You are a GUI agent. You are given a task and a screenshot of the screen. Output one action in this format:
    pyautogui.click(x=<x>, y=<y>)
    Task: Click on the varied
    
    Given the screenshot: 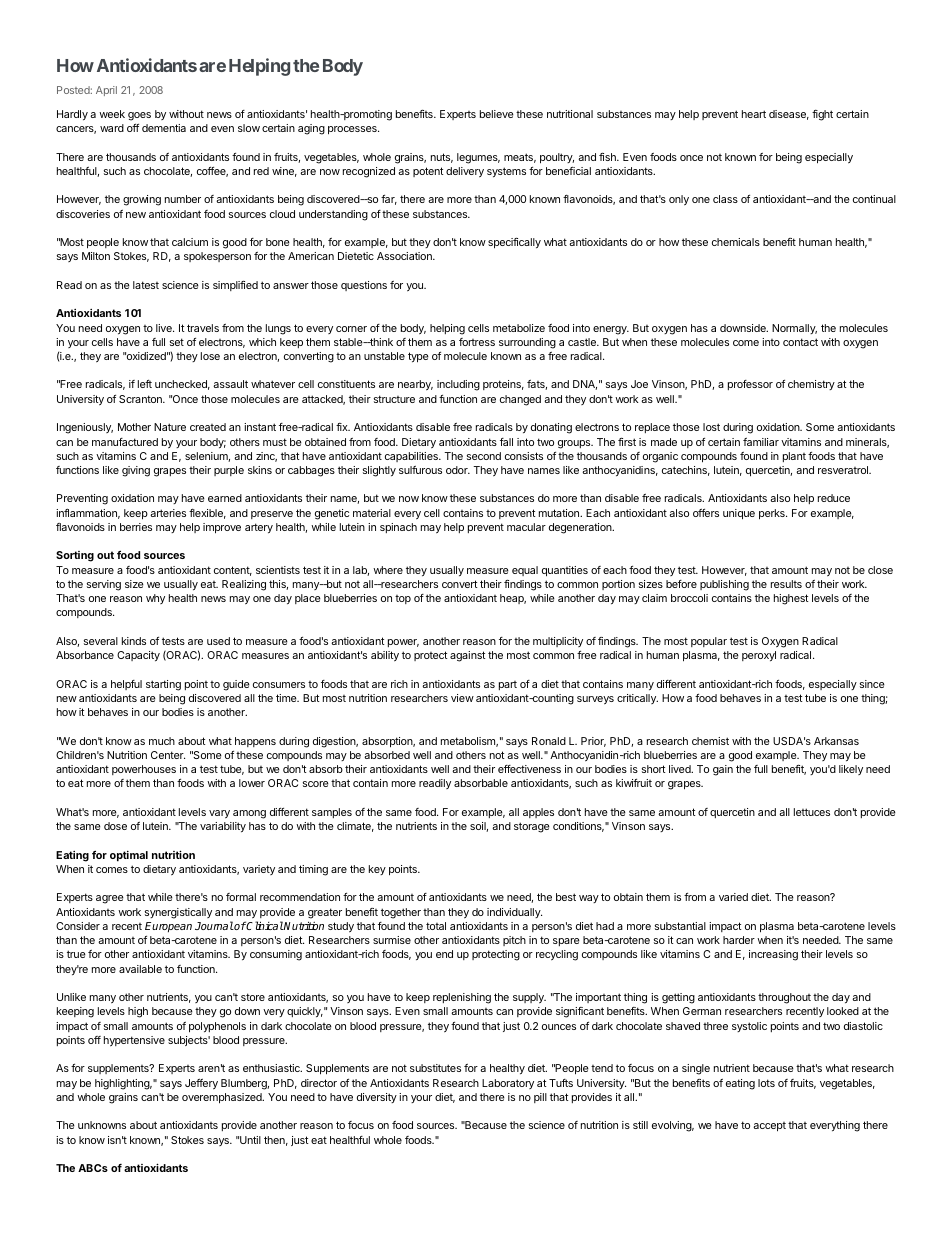 What is the action you would take?
    pyautogui.click(x=733, y=897)
